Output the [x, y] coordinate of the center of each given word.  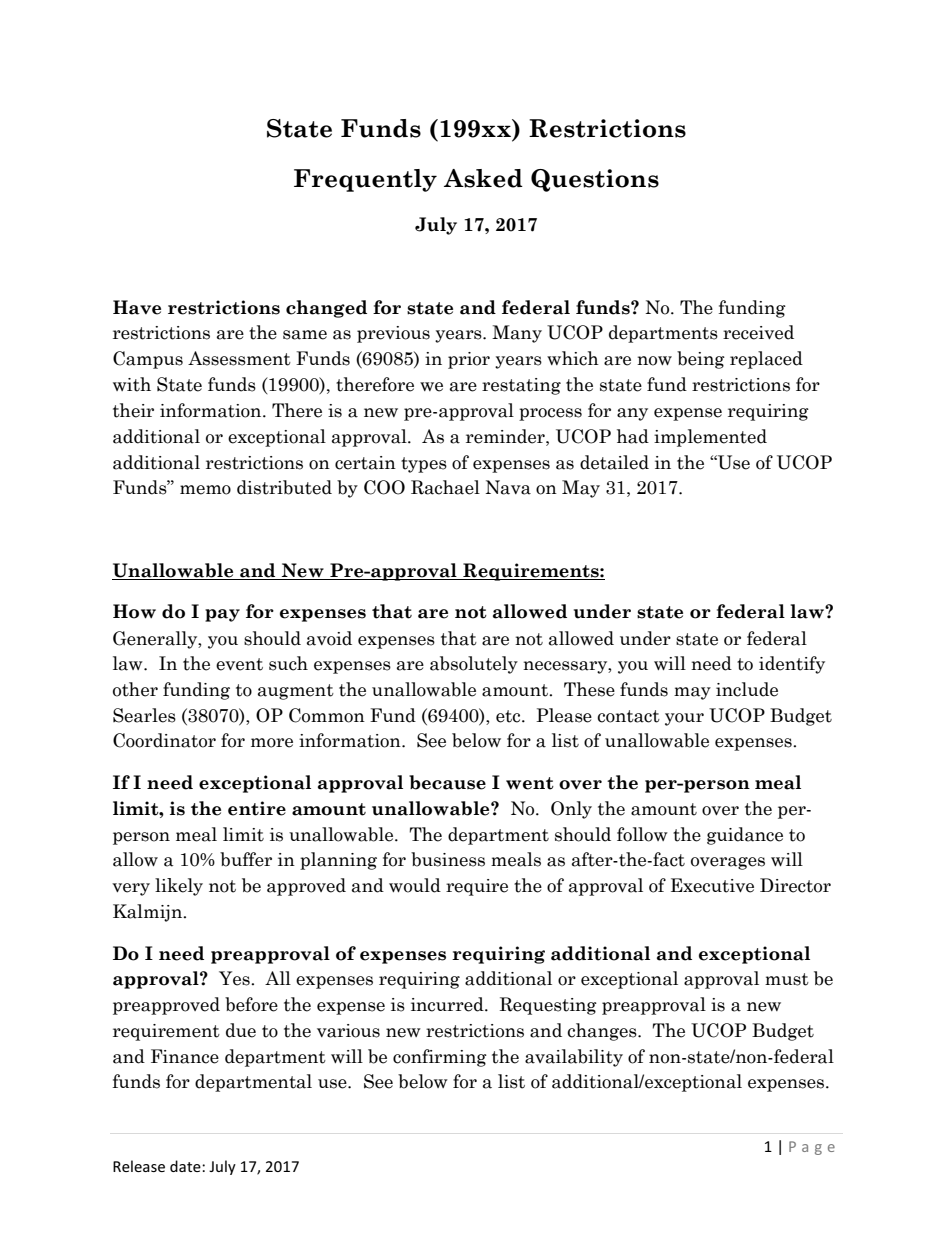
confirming [440, 1058]
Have [137, 307]
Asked [483, 178]
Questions [595, 180]
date [186, 1166]
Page [812, 1148]
